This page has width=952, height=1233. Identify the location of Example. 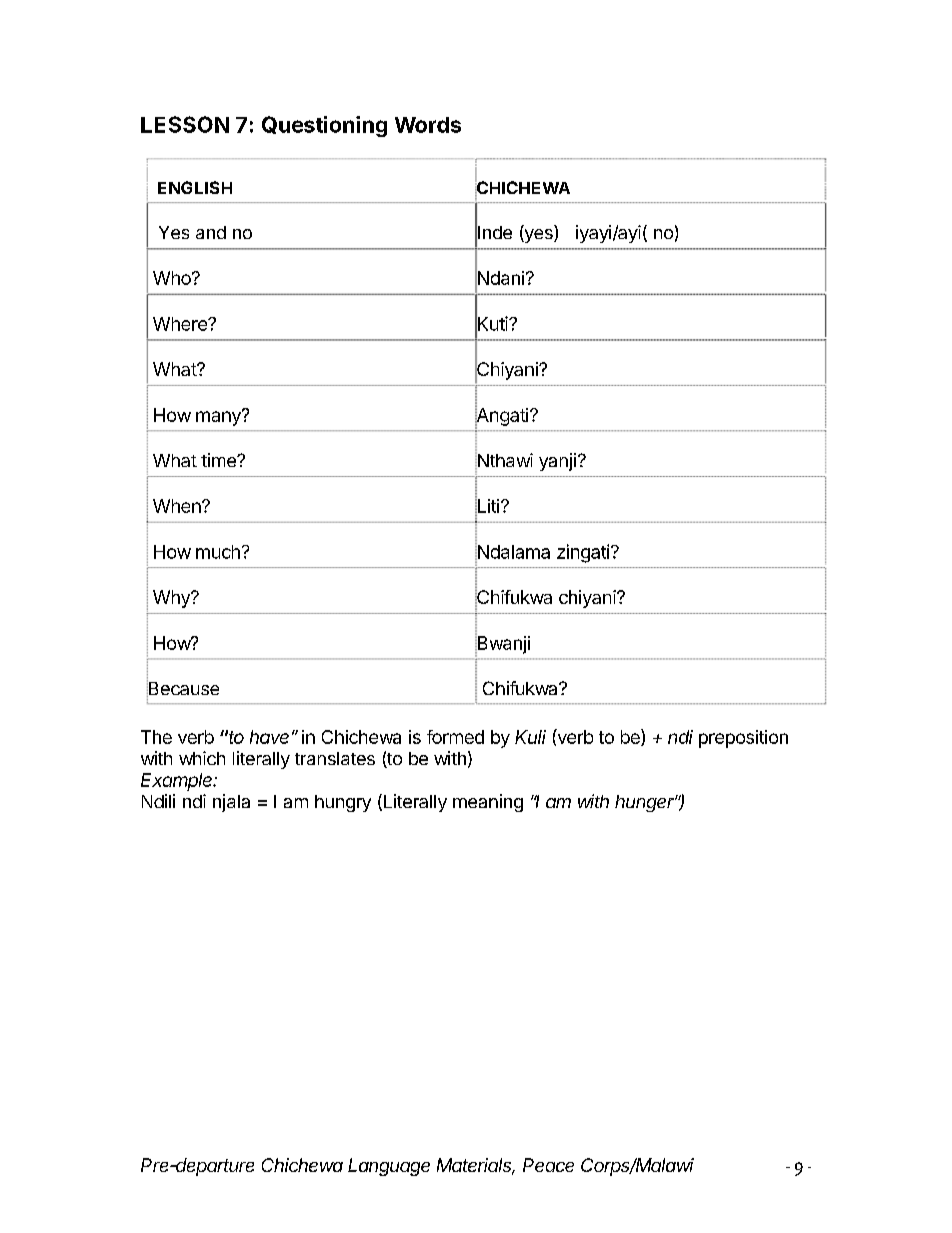
(178, 782).
